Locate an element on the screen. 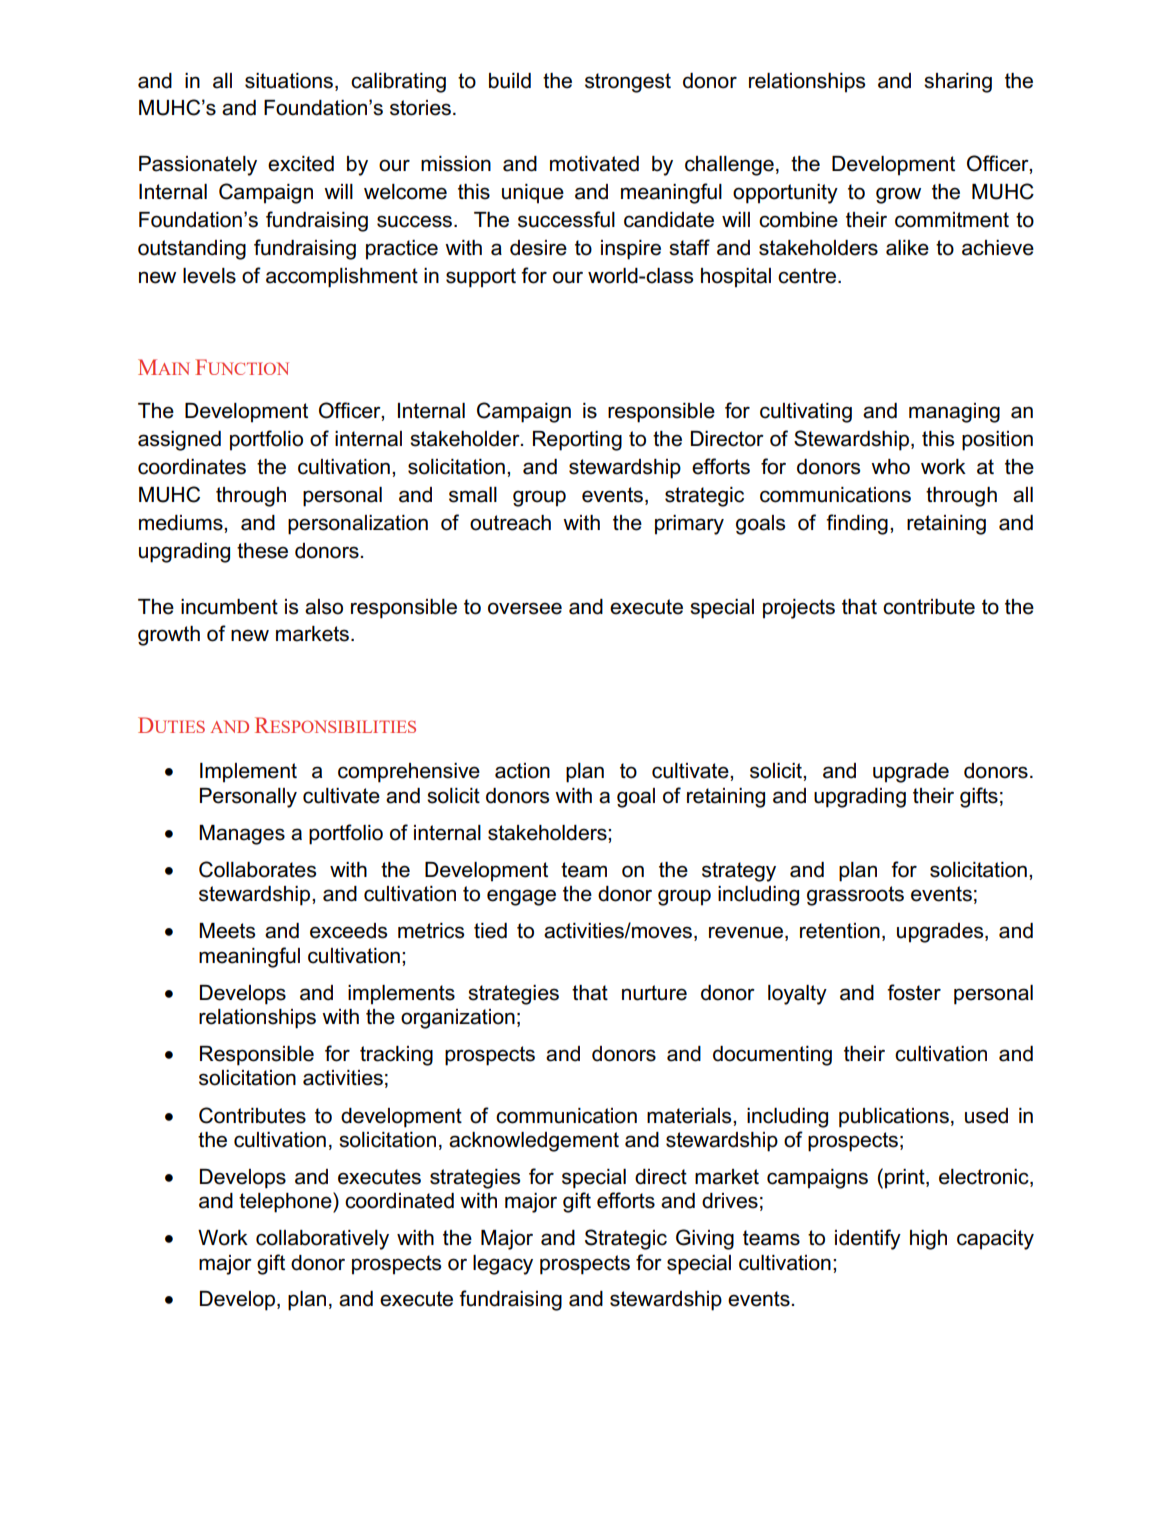 This screenshot has width=1172, height=1517. strongest is located at coordinates (628, 83).
